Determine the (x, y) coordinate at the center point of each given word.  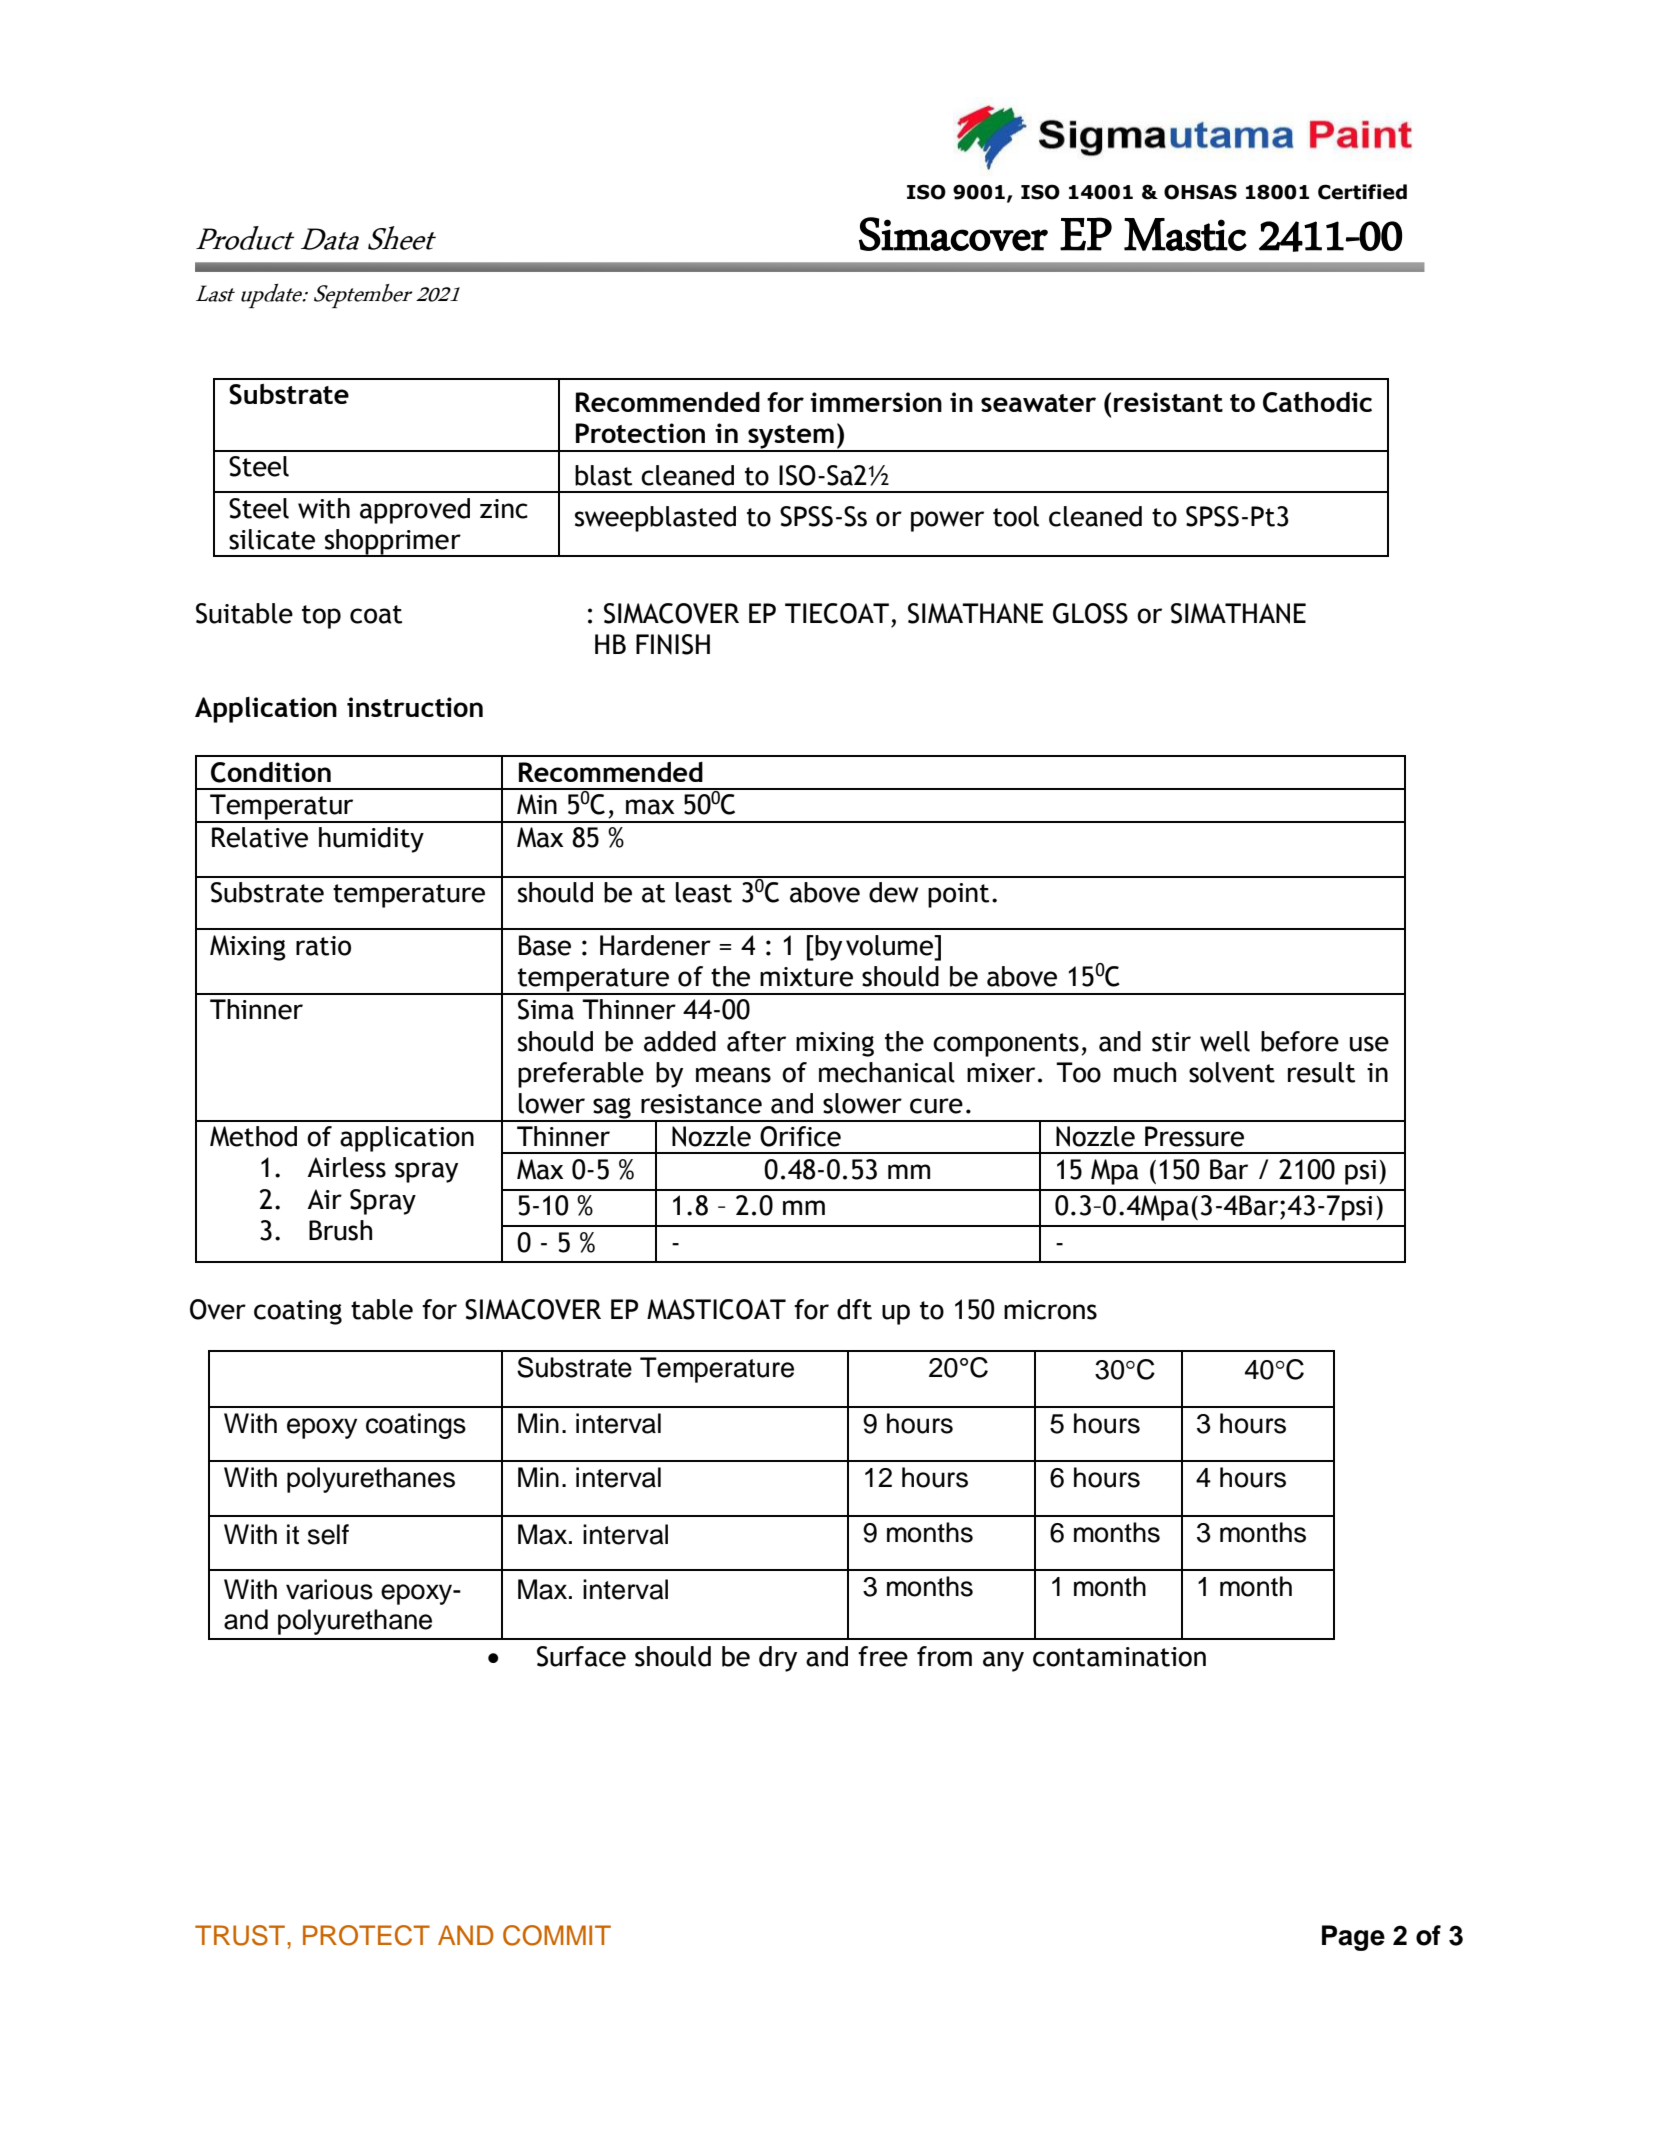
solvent (1232, 1072)
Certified (1362, 192)
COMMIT (557, 1935)
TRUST (240, 1935)
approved (415, 511)
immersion (876, 402)
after (756, 1041)
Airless (346, 1167)
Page (1353, 1938)
